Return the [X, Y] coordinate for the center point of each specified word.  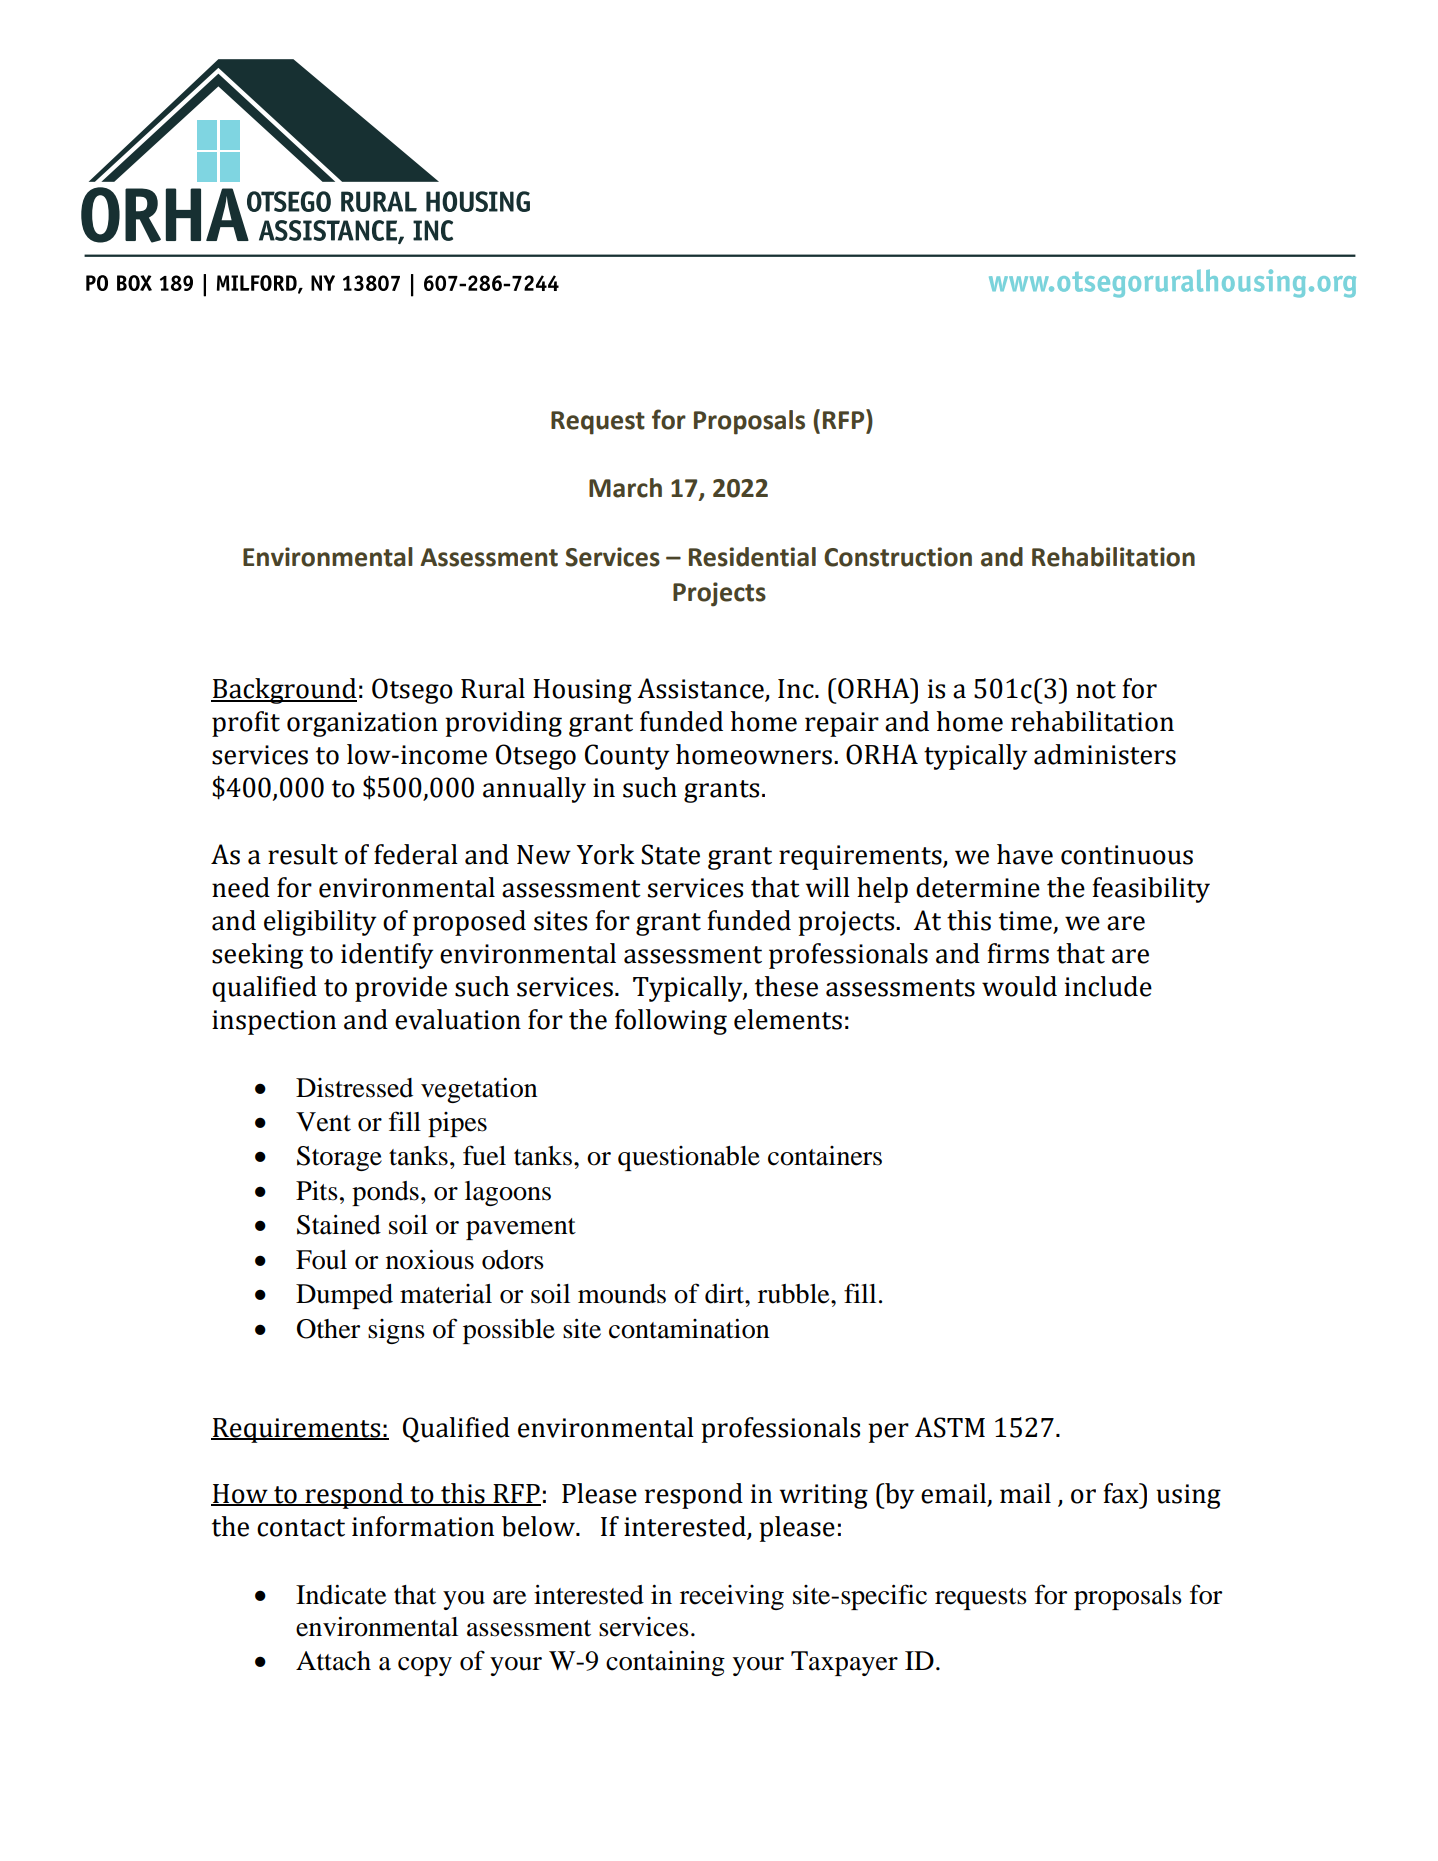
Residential [752, 557]
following [671, 1022]
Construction [898, 557]
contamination [689, 1328]
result [303, 854]
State [670, 854]
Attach [333, 1661]
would [1019, 986]
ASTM [950, 1427]
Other [328, 1329]
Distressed [354, 1088]
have [1025, 854]
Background [284, 691]
